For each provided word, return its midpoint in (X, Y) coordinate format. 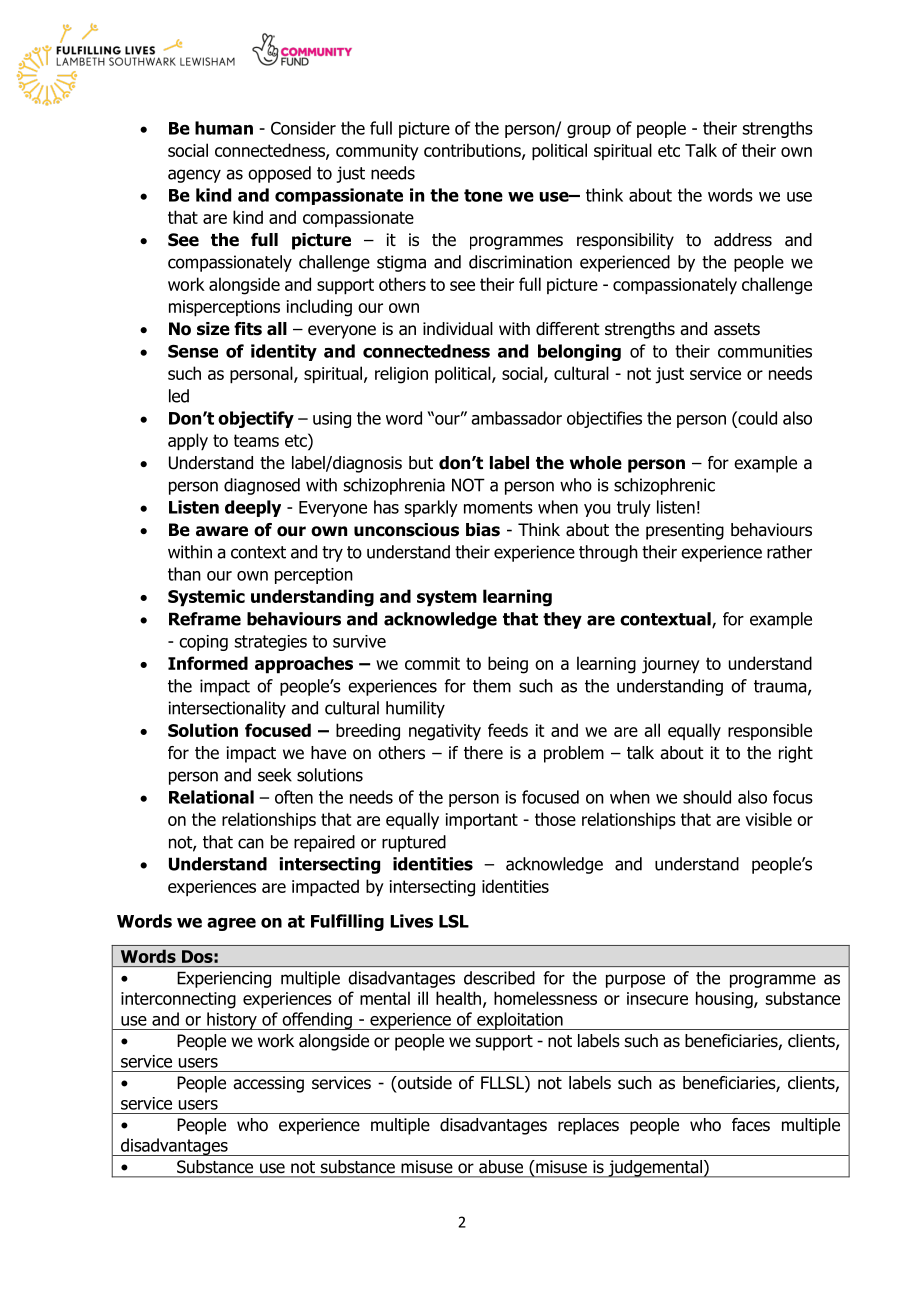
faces (751, 1125)
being (508, 665)
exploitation (520, 1021)
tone (483, 195)
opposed (279, 174)
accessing (268, 1084)
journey (671, 665)
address (743, 240)
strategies (271, 643)
